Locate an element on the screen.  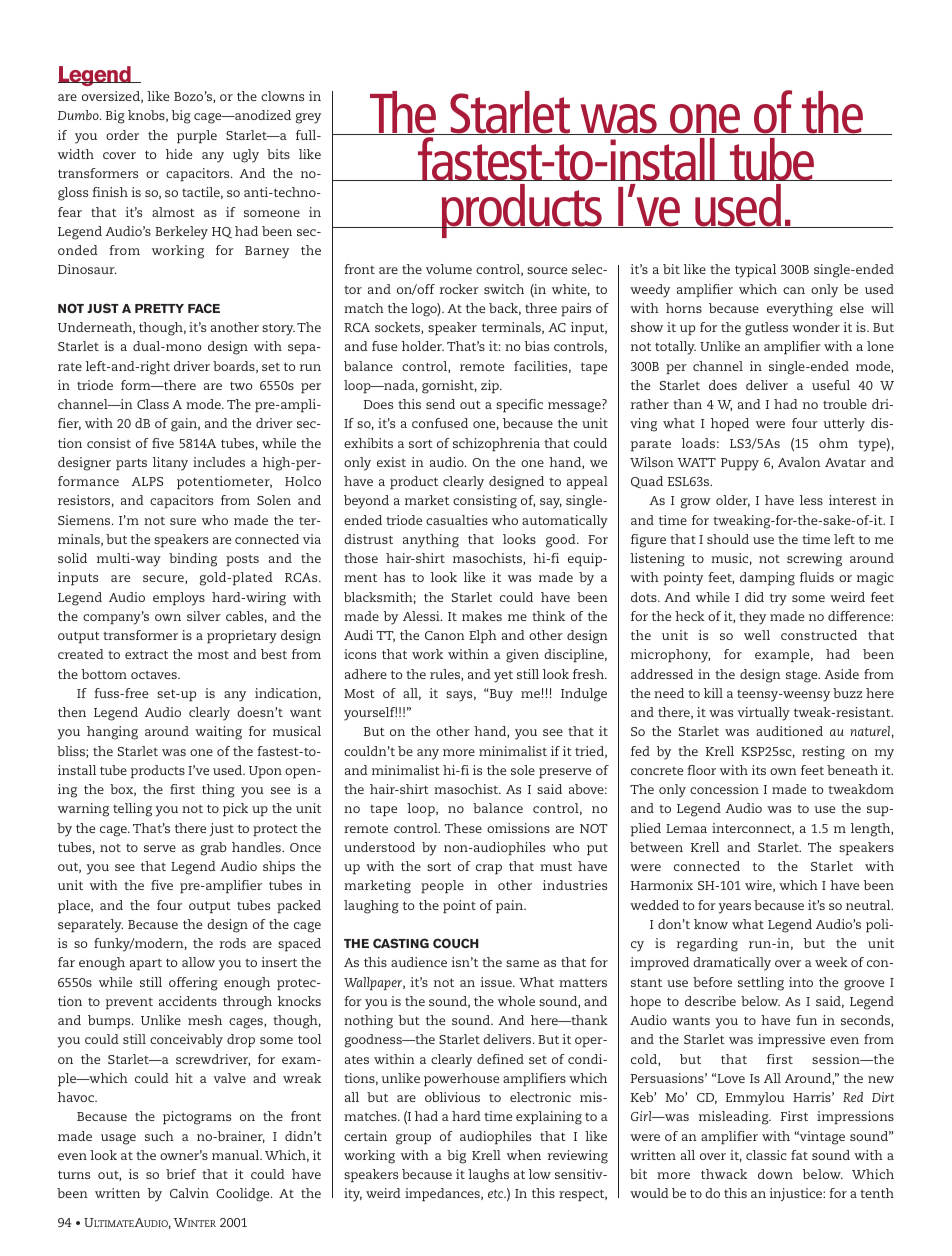
casualties is located at coordinates (457, 520).
